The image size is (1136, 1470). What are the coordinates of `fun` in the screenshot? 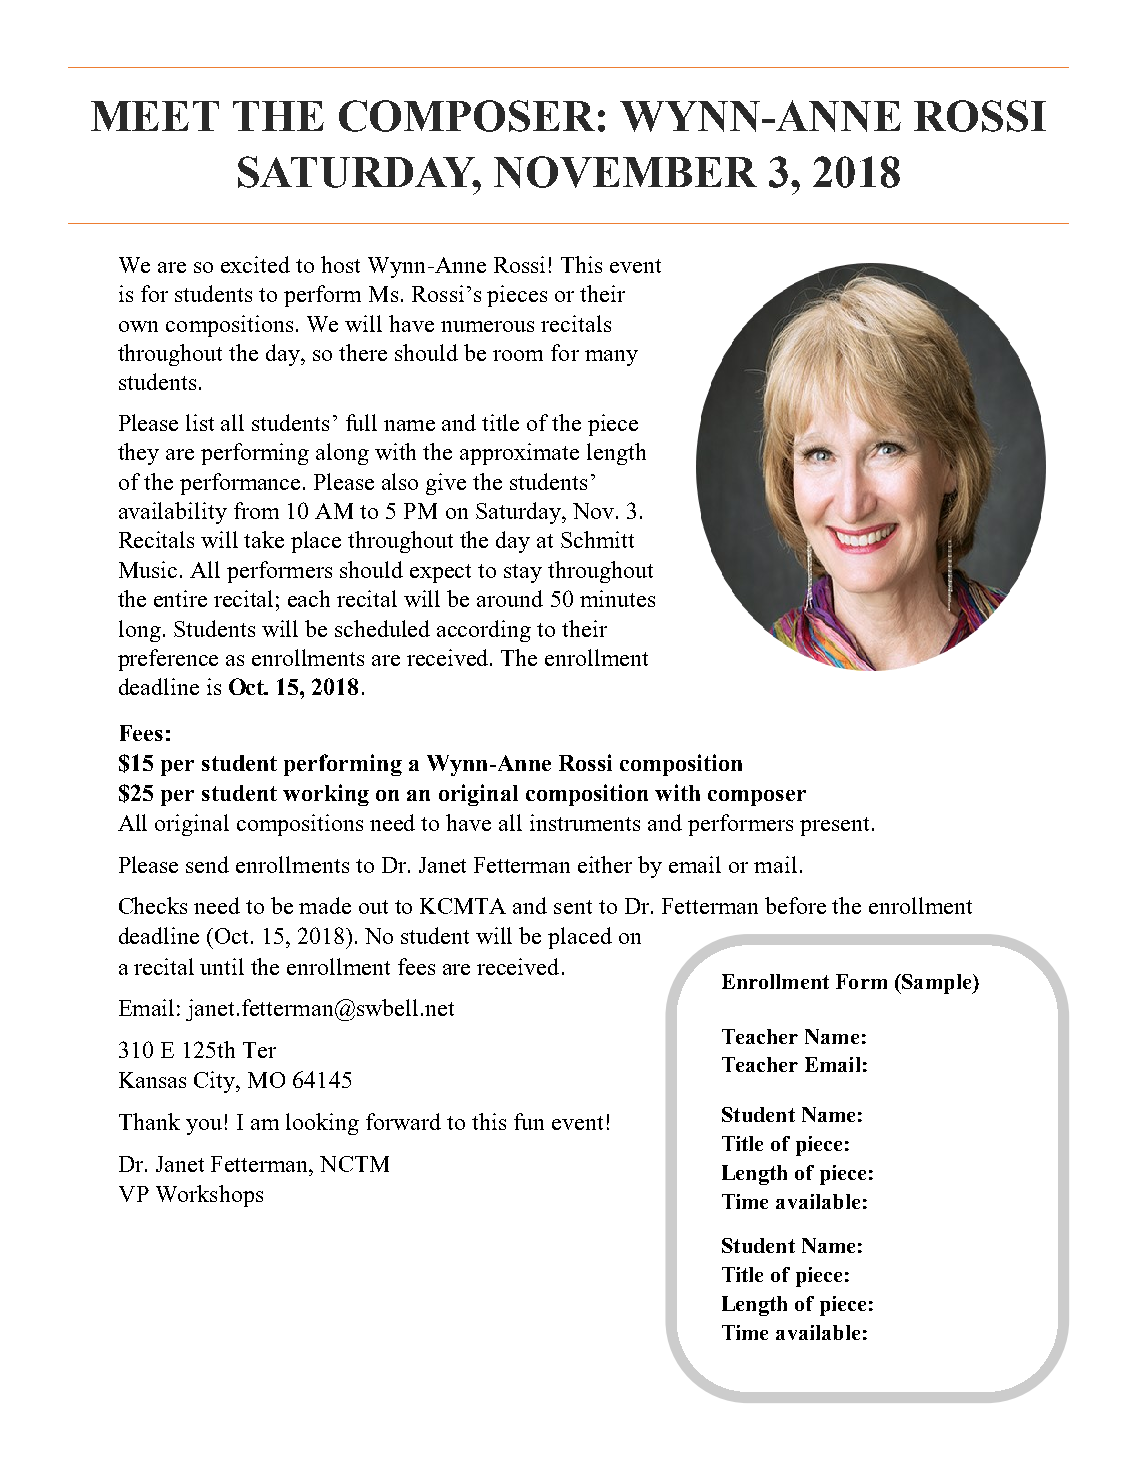 It's located at (529, 1121).
